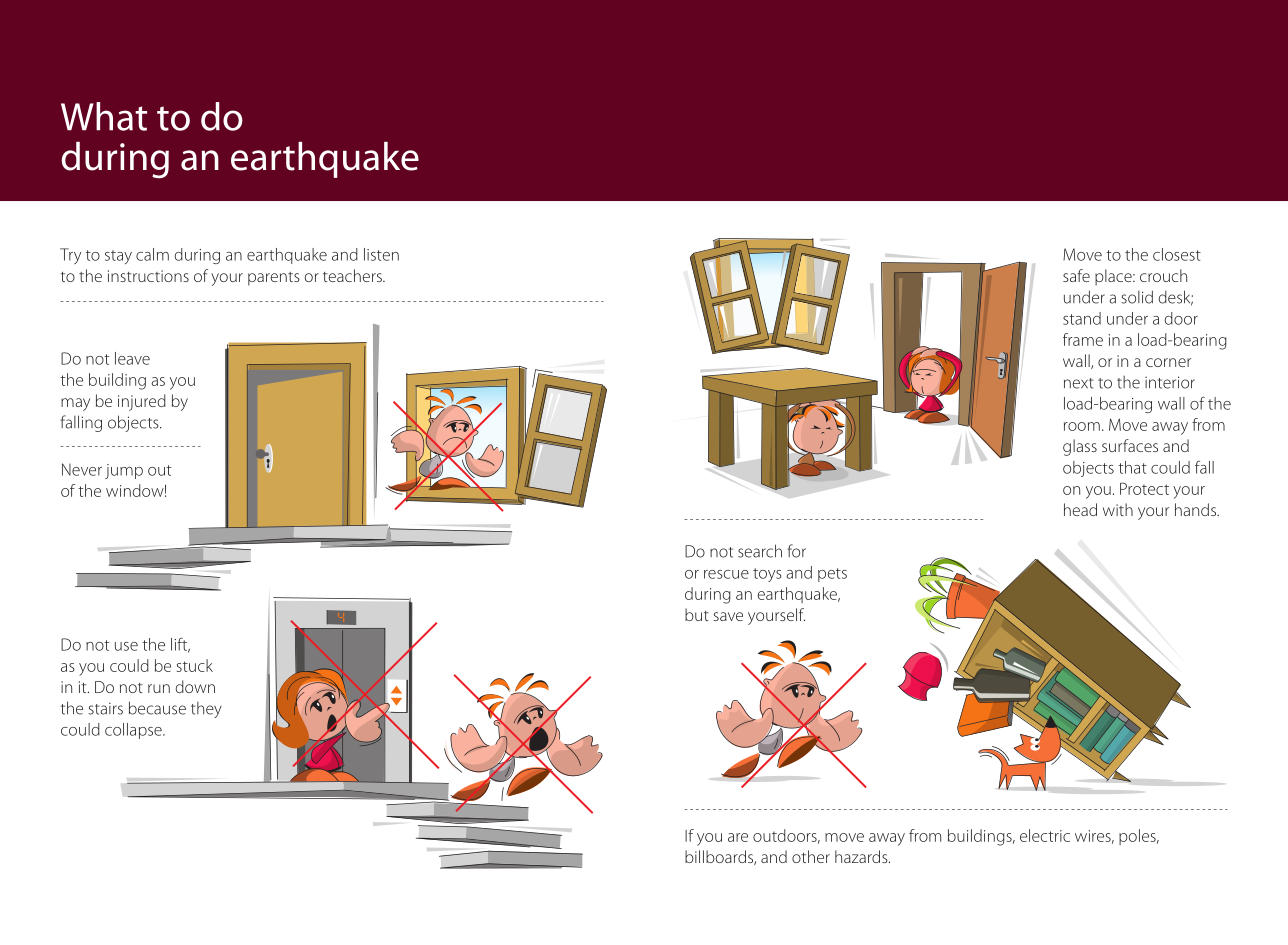 This page has width=1288, height=945. Describe the element at coordinates (811, 856) in the page. I see `other` at that location.
